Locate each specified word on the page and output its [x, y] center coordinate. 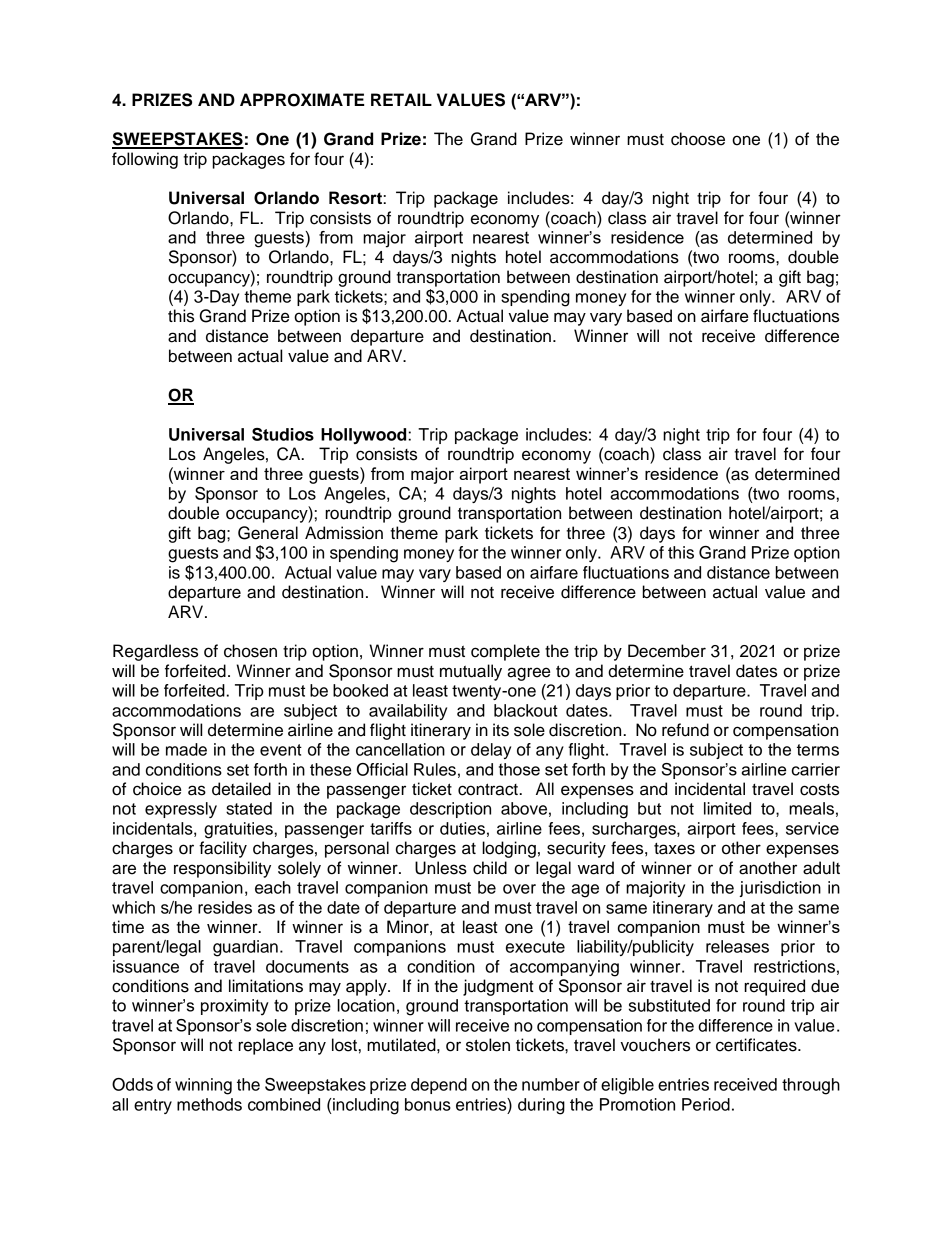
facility [223, 849]
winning [203, 1086]
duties [462, 828]
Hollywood [365, 436]
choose [698, 139]
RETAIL [401, 99]
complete [505, 652]
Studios [283, 434]
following [145, 160]
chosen [250, 651]
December [667, 651]
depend [439, 1086]
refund [685, 730]
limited [727, 808]
